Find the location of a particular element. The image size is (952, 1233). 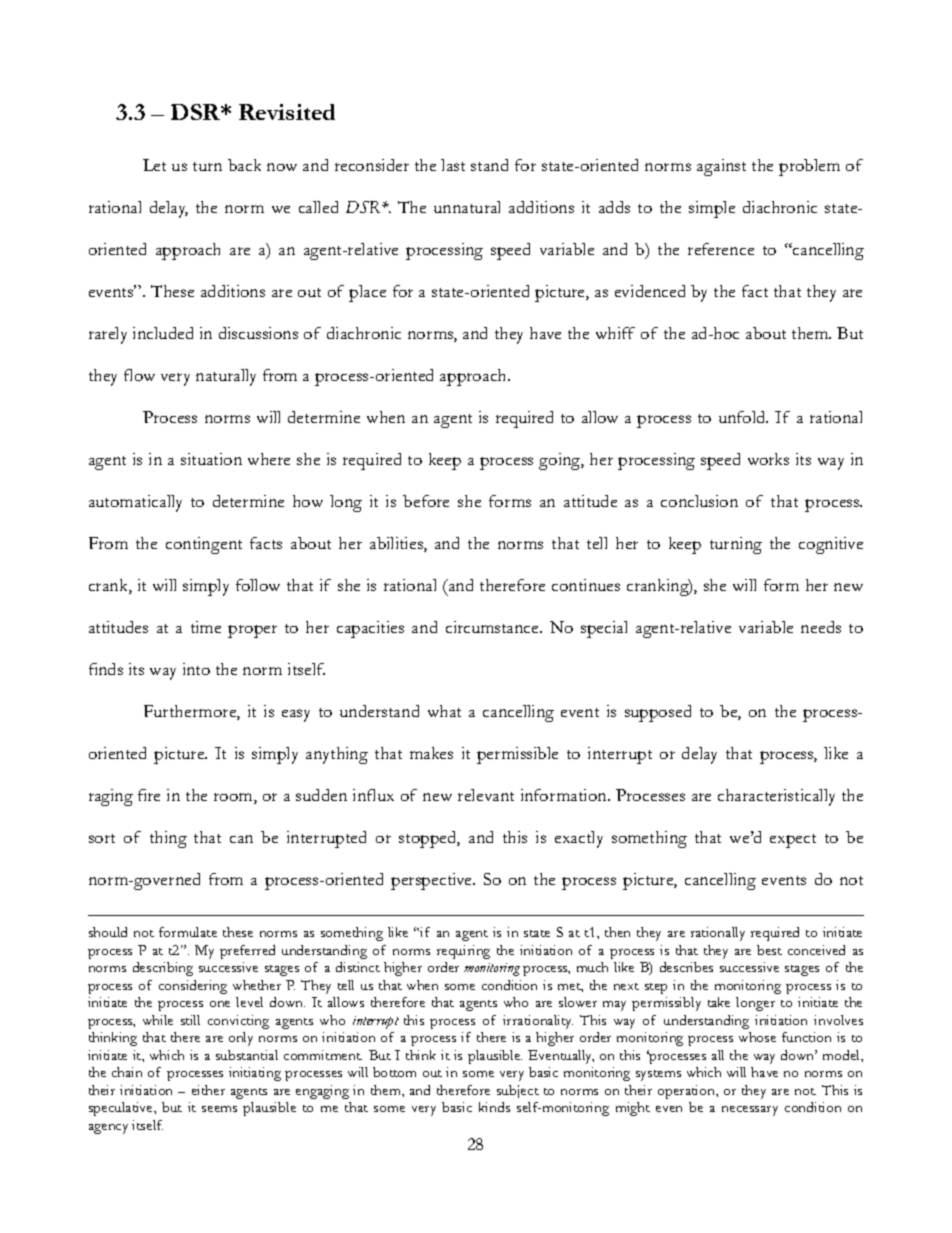

circumstance is located at coordinates (494, 627).
